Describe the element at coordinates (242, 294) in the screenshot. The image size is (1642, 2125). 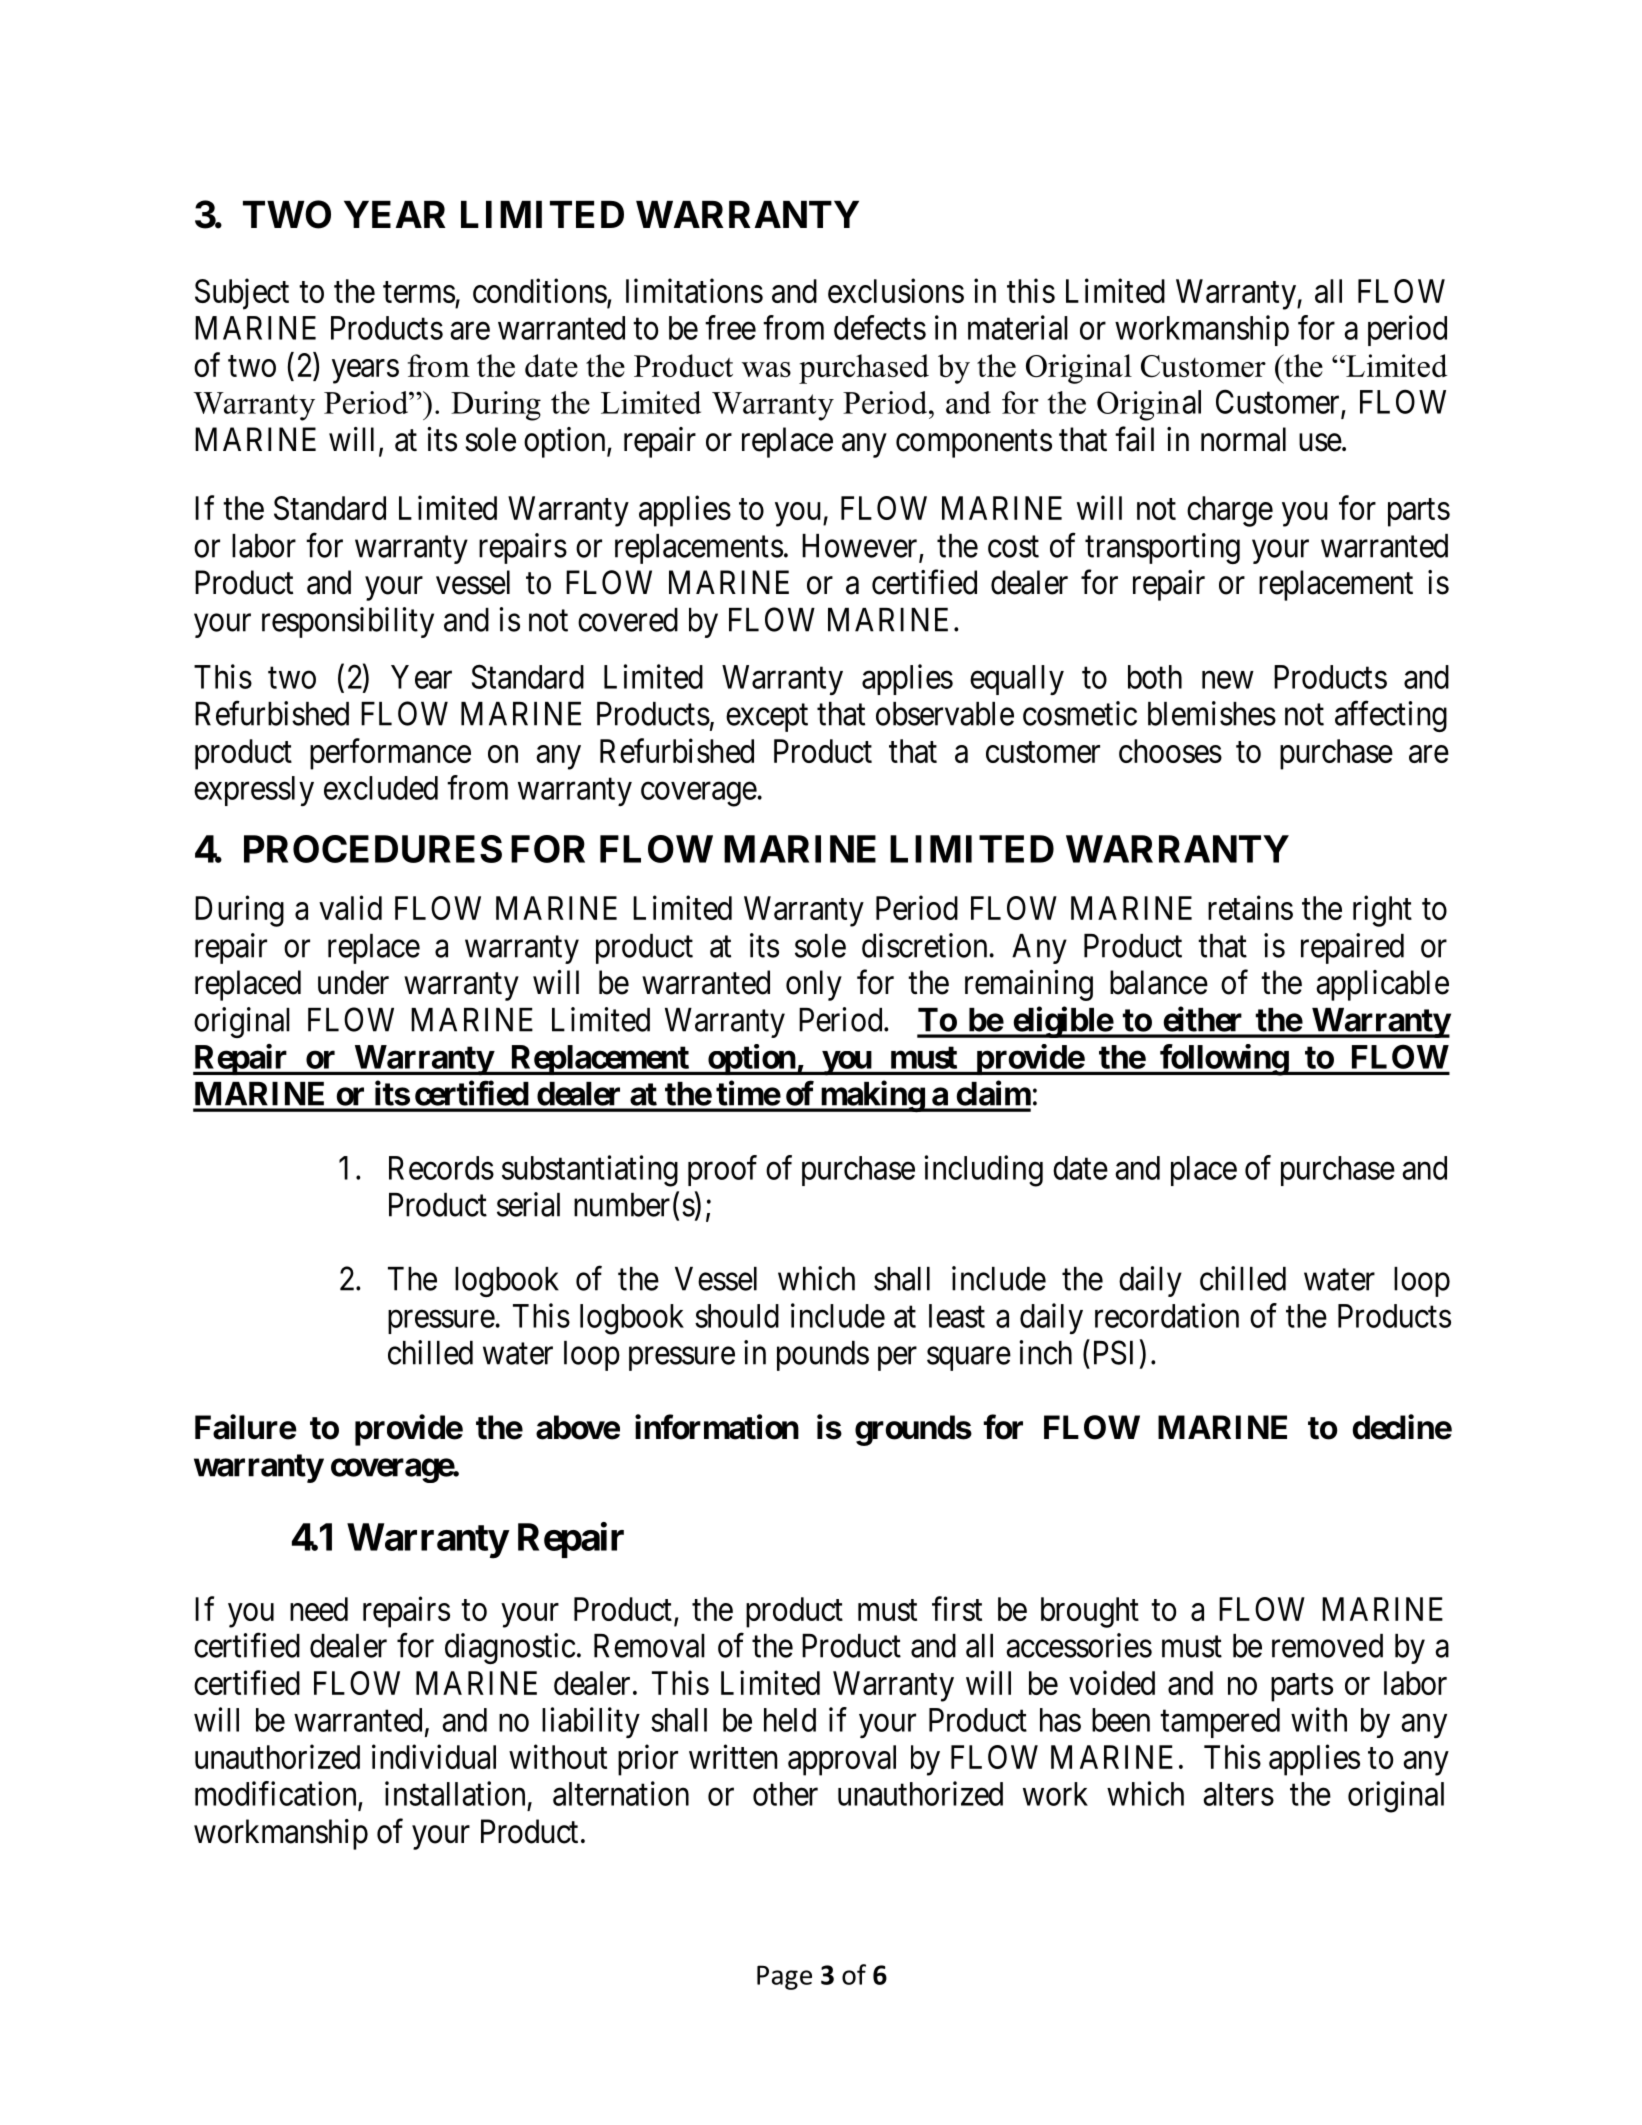
I see `Subject` at that location.
